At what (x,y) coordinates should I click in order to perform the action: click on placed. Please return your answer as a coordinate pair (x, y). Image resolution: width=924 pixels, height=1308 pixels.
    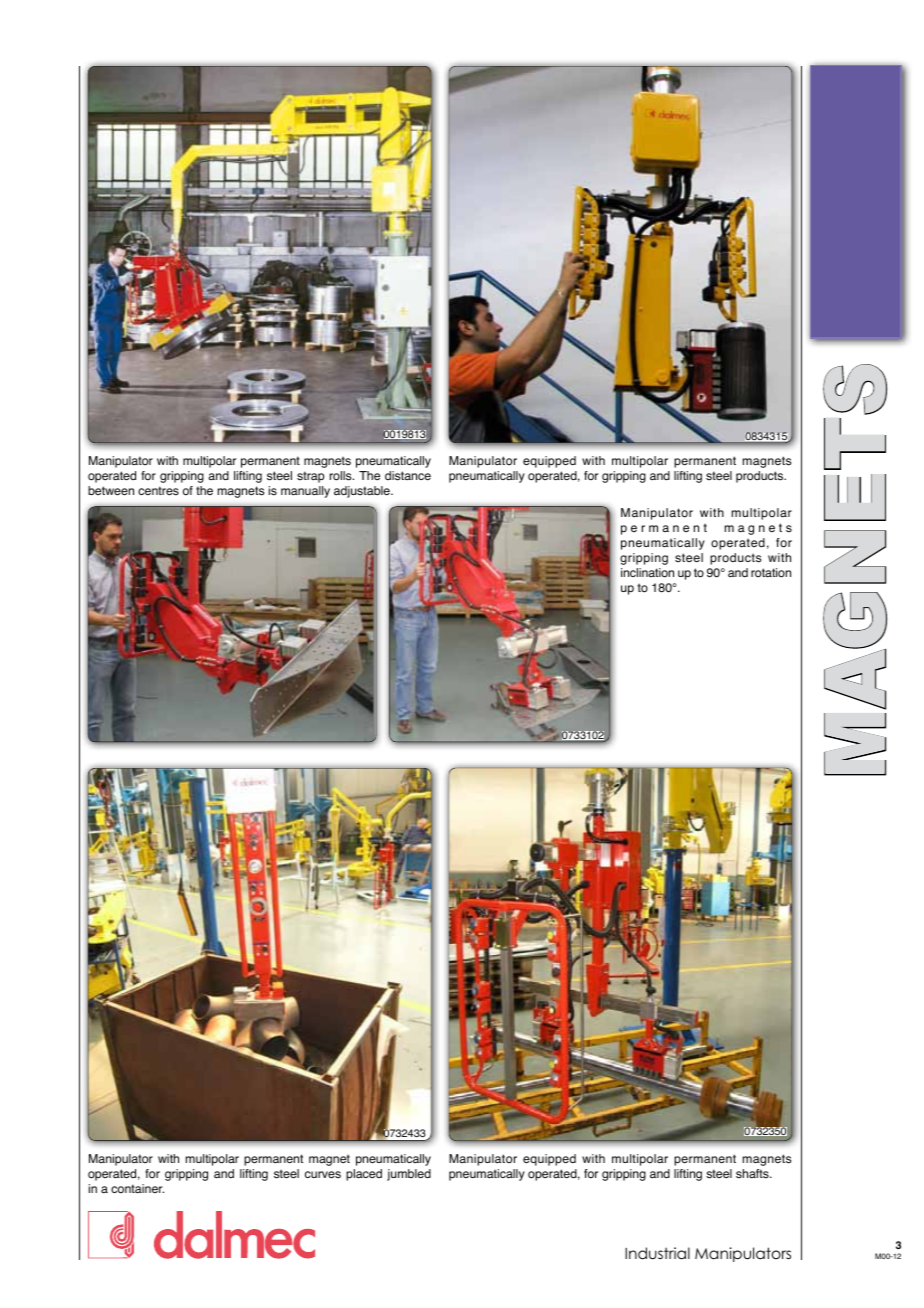
    Looking at the image, I should click on (364, 1175).
